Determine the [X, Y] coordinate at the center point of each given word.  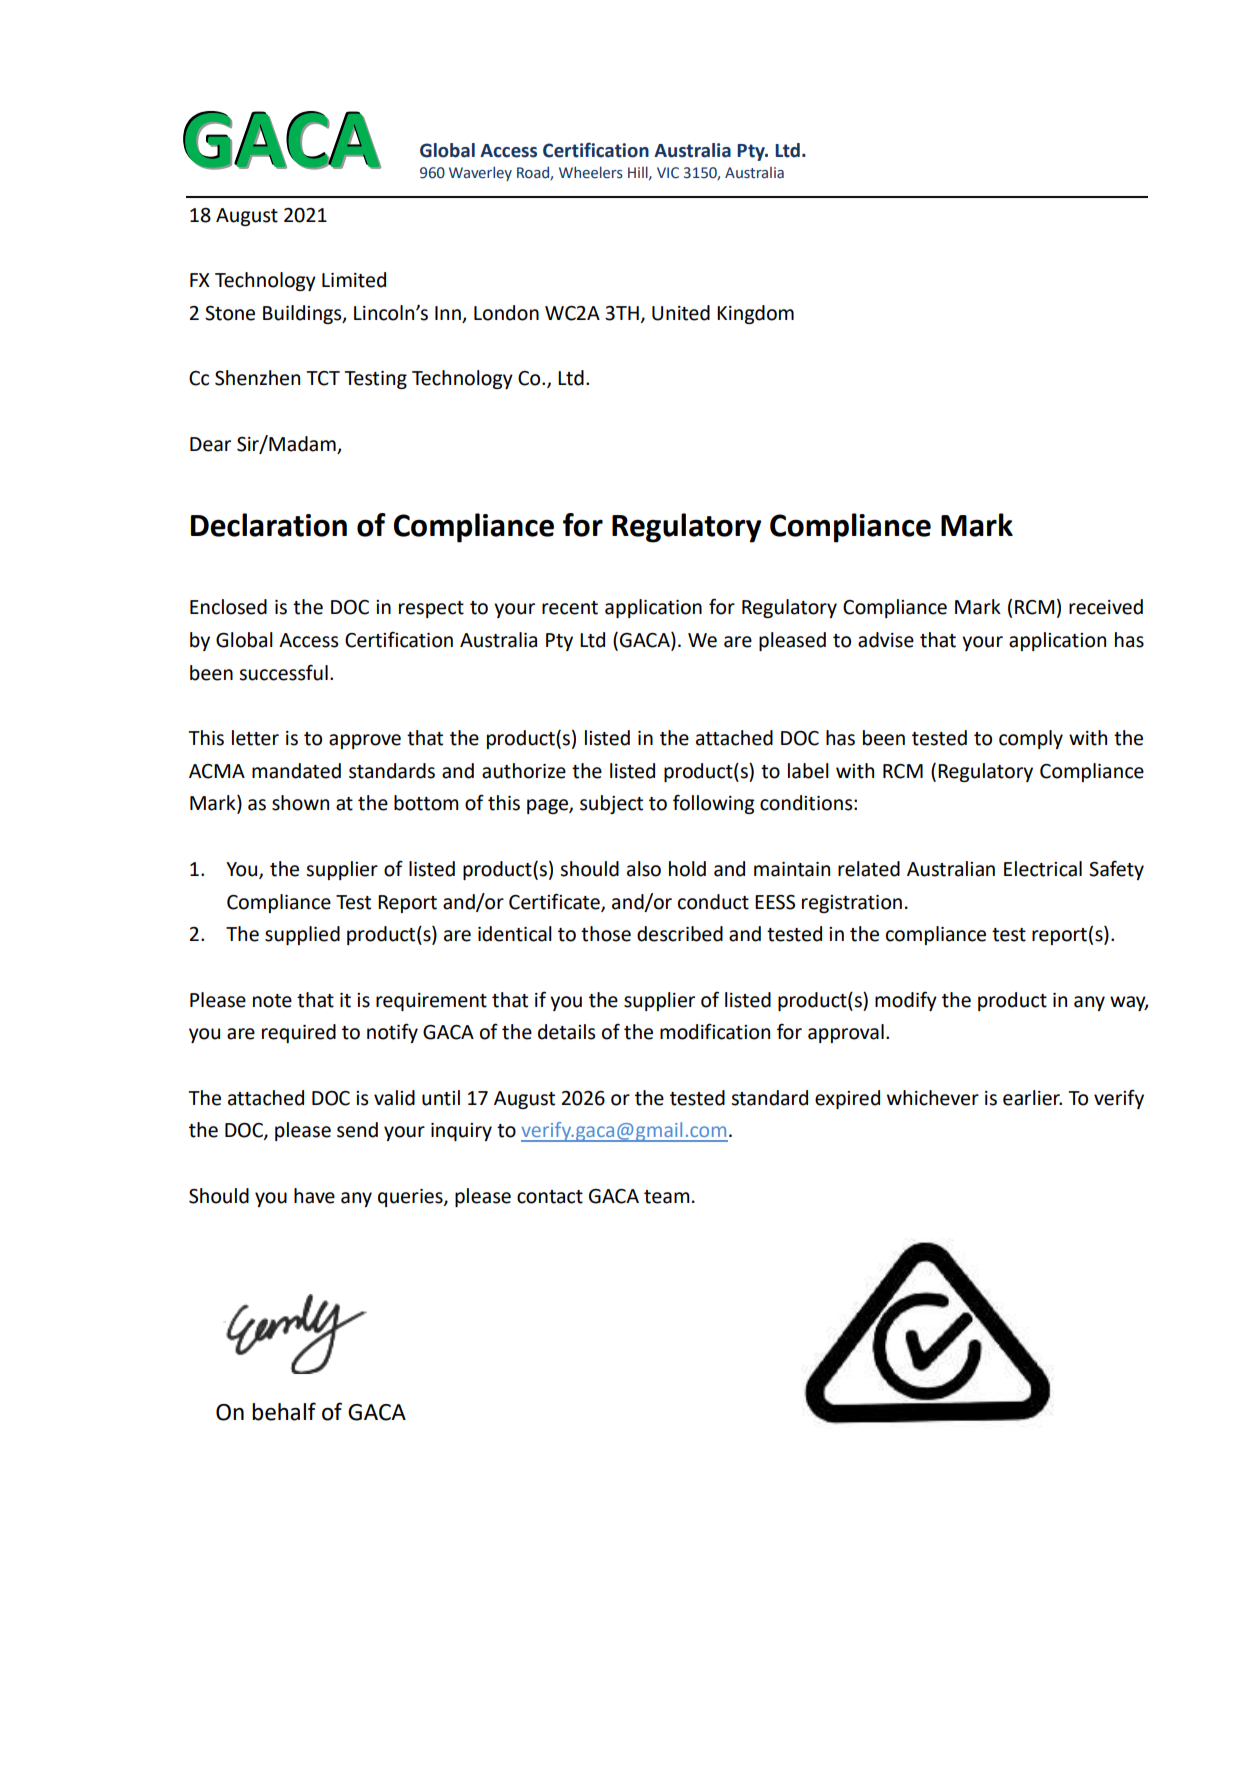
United [681, 313]
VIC [668, 173]
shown [300, 803]
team [667, 1197]
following [714, 804]
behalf [284, 1411]
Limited [354, 280]
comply [1031, 739]
